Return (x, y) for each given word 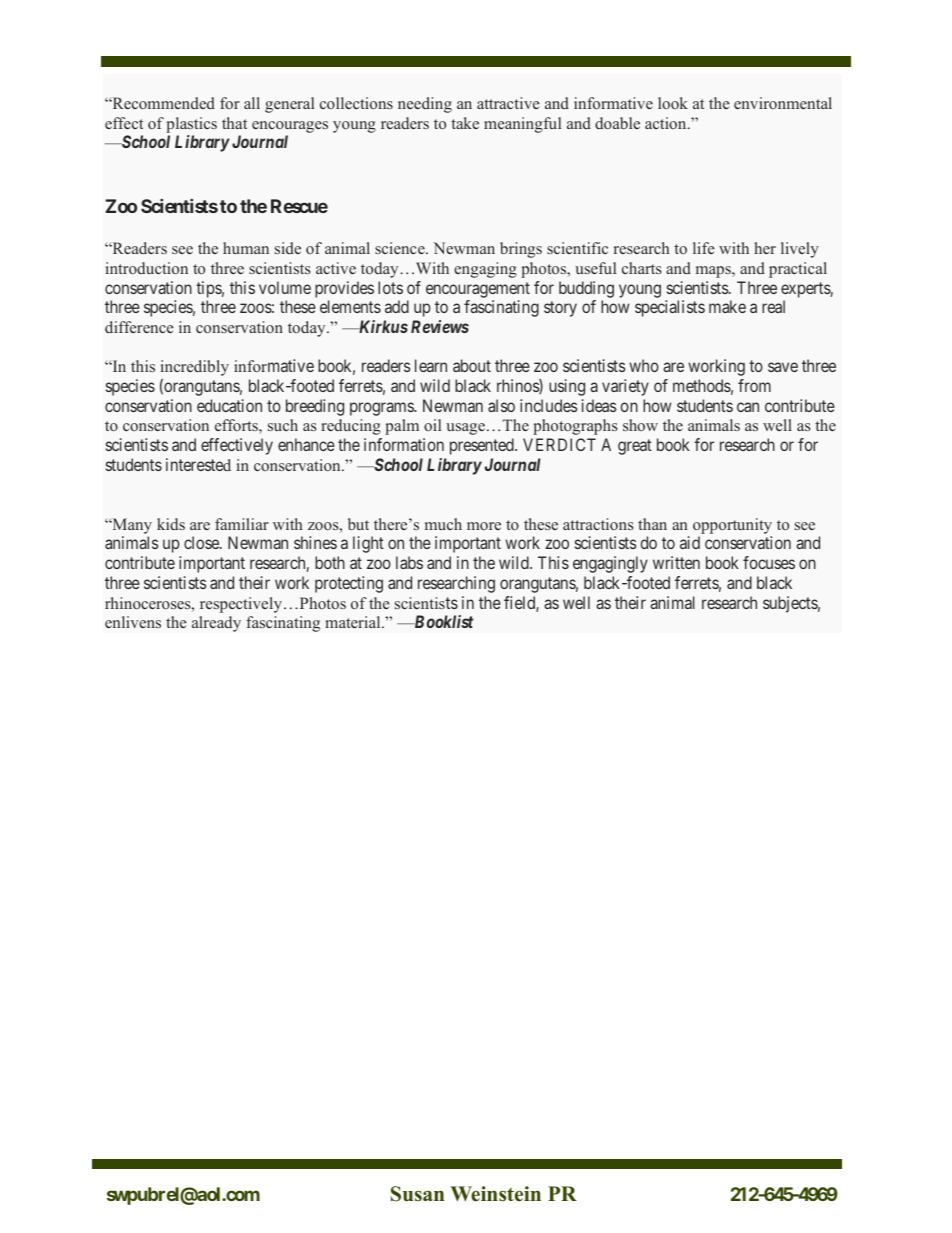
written (676, 562)
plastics (191, 125)
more (484, 526)
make (727, 306)
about (472, 365)
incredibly (195, 368)
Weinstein (495, 1194)
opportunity (732, 527)
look (673, 103)
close (202, 542)
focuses (769, 562)
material (354, 622)
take (465, 123)
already (216, 624)
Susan (418, 1194)
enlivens (133, 622)
